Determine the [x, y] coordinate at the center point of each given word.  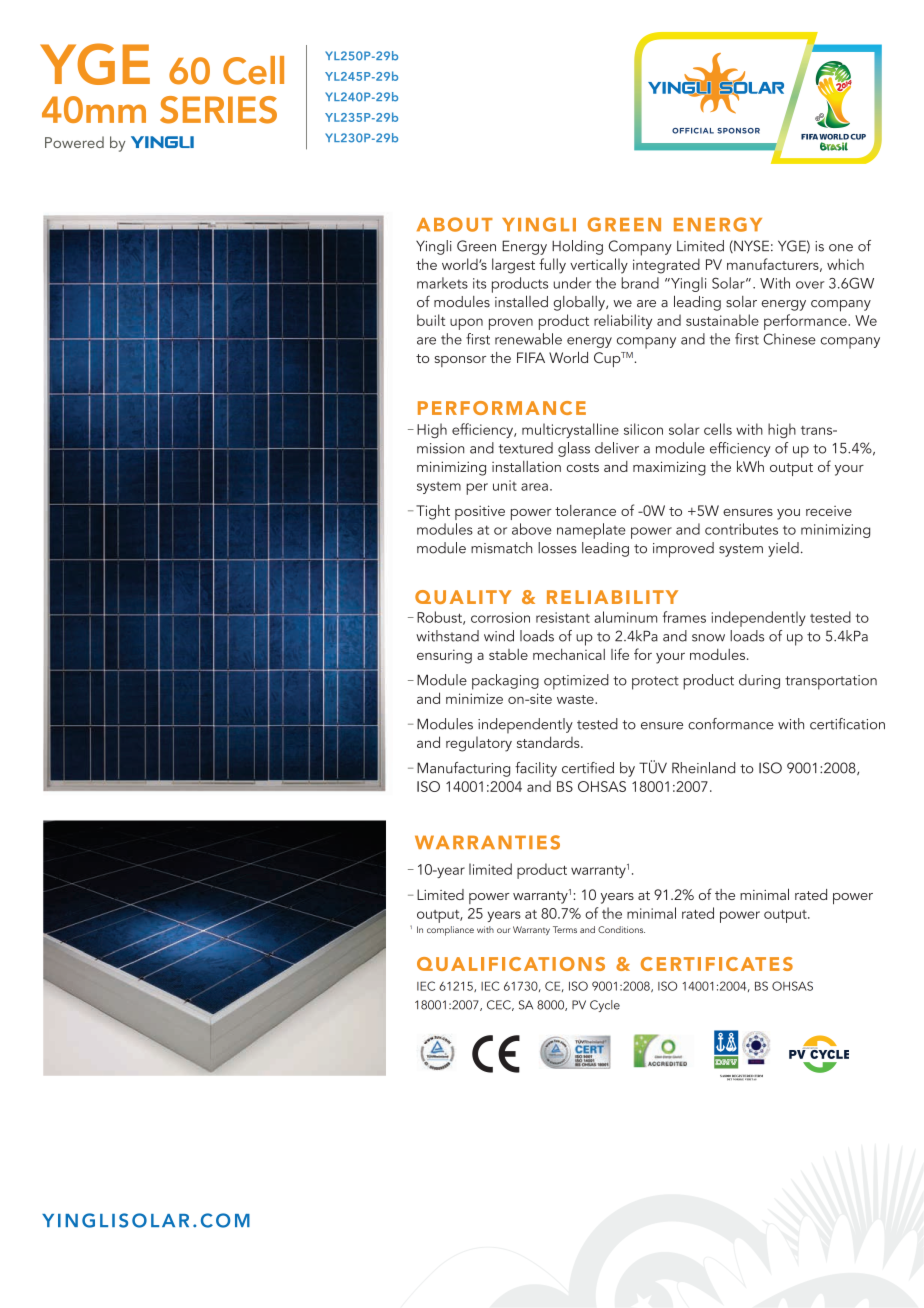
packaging [505, 682]
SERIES [218, 110]
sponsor [460, 361]
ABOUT [455, 224]
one [841, 248]
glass [574, 449]
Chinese [789, 339]
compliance [450, 931]
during [759, 681]
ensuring [444, 656]
